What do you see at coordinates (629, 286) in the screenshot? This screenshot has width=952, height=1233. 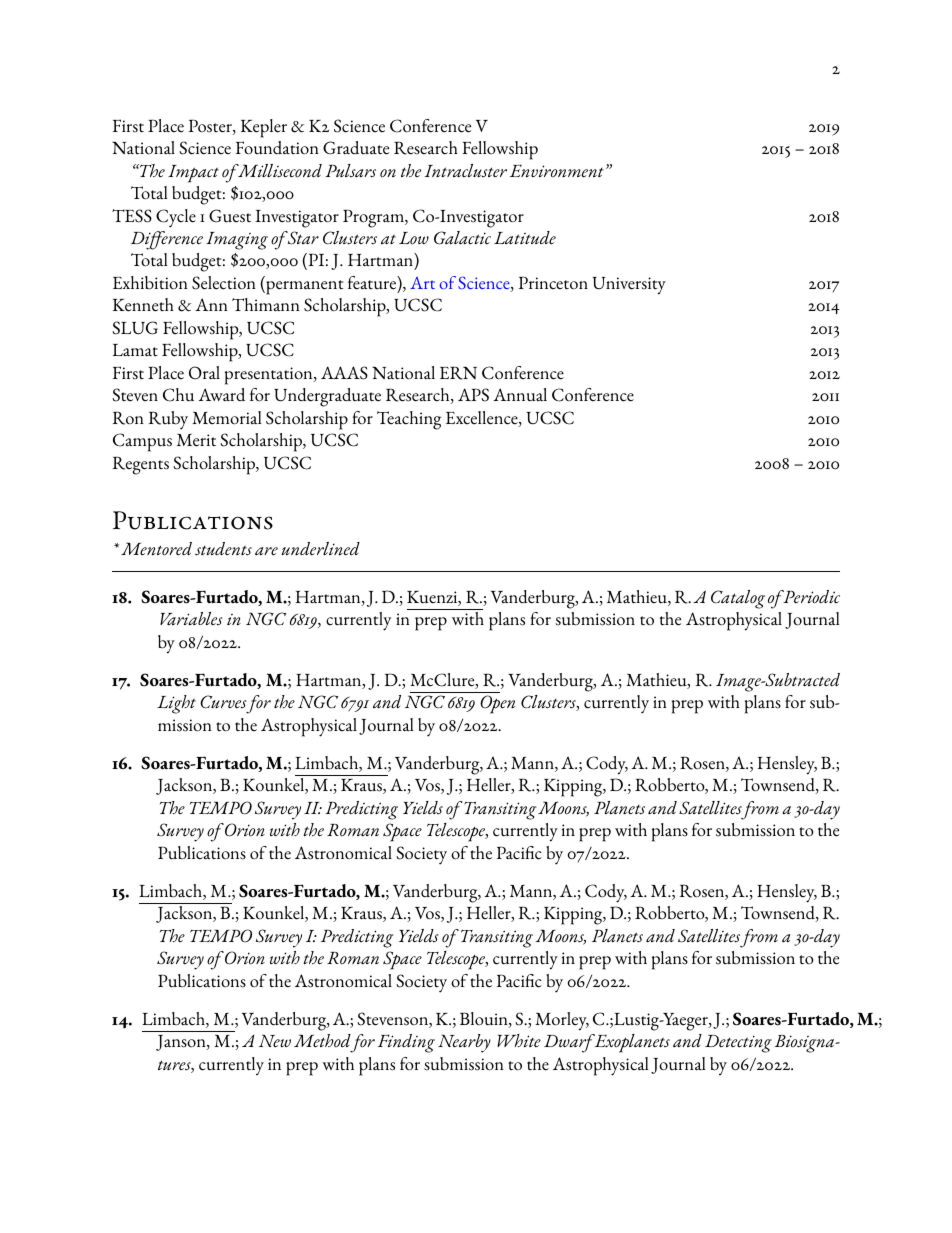 I see `University` at bounding box center [629, 286].
